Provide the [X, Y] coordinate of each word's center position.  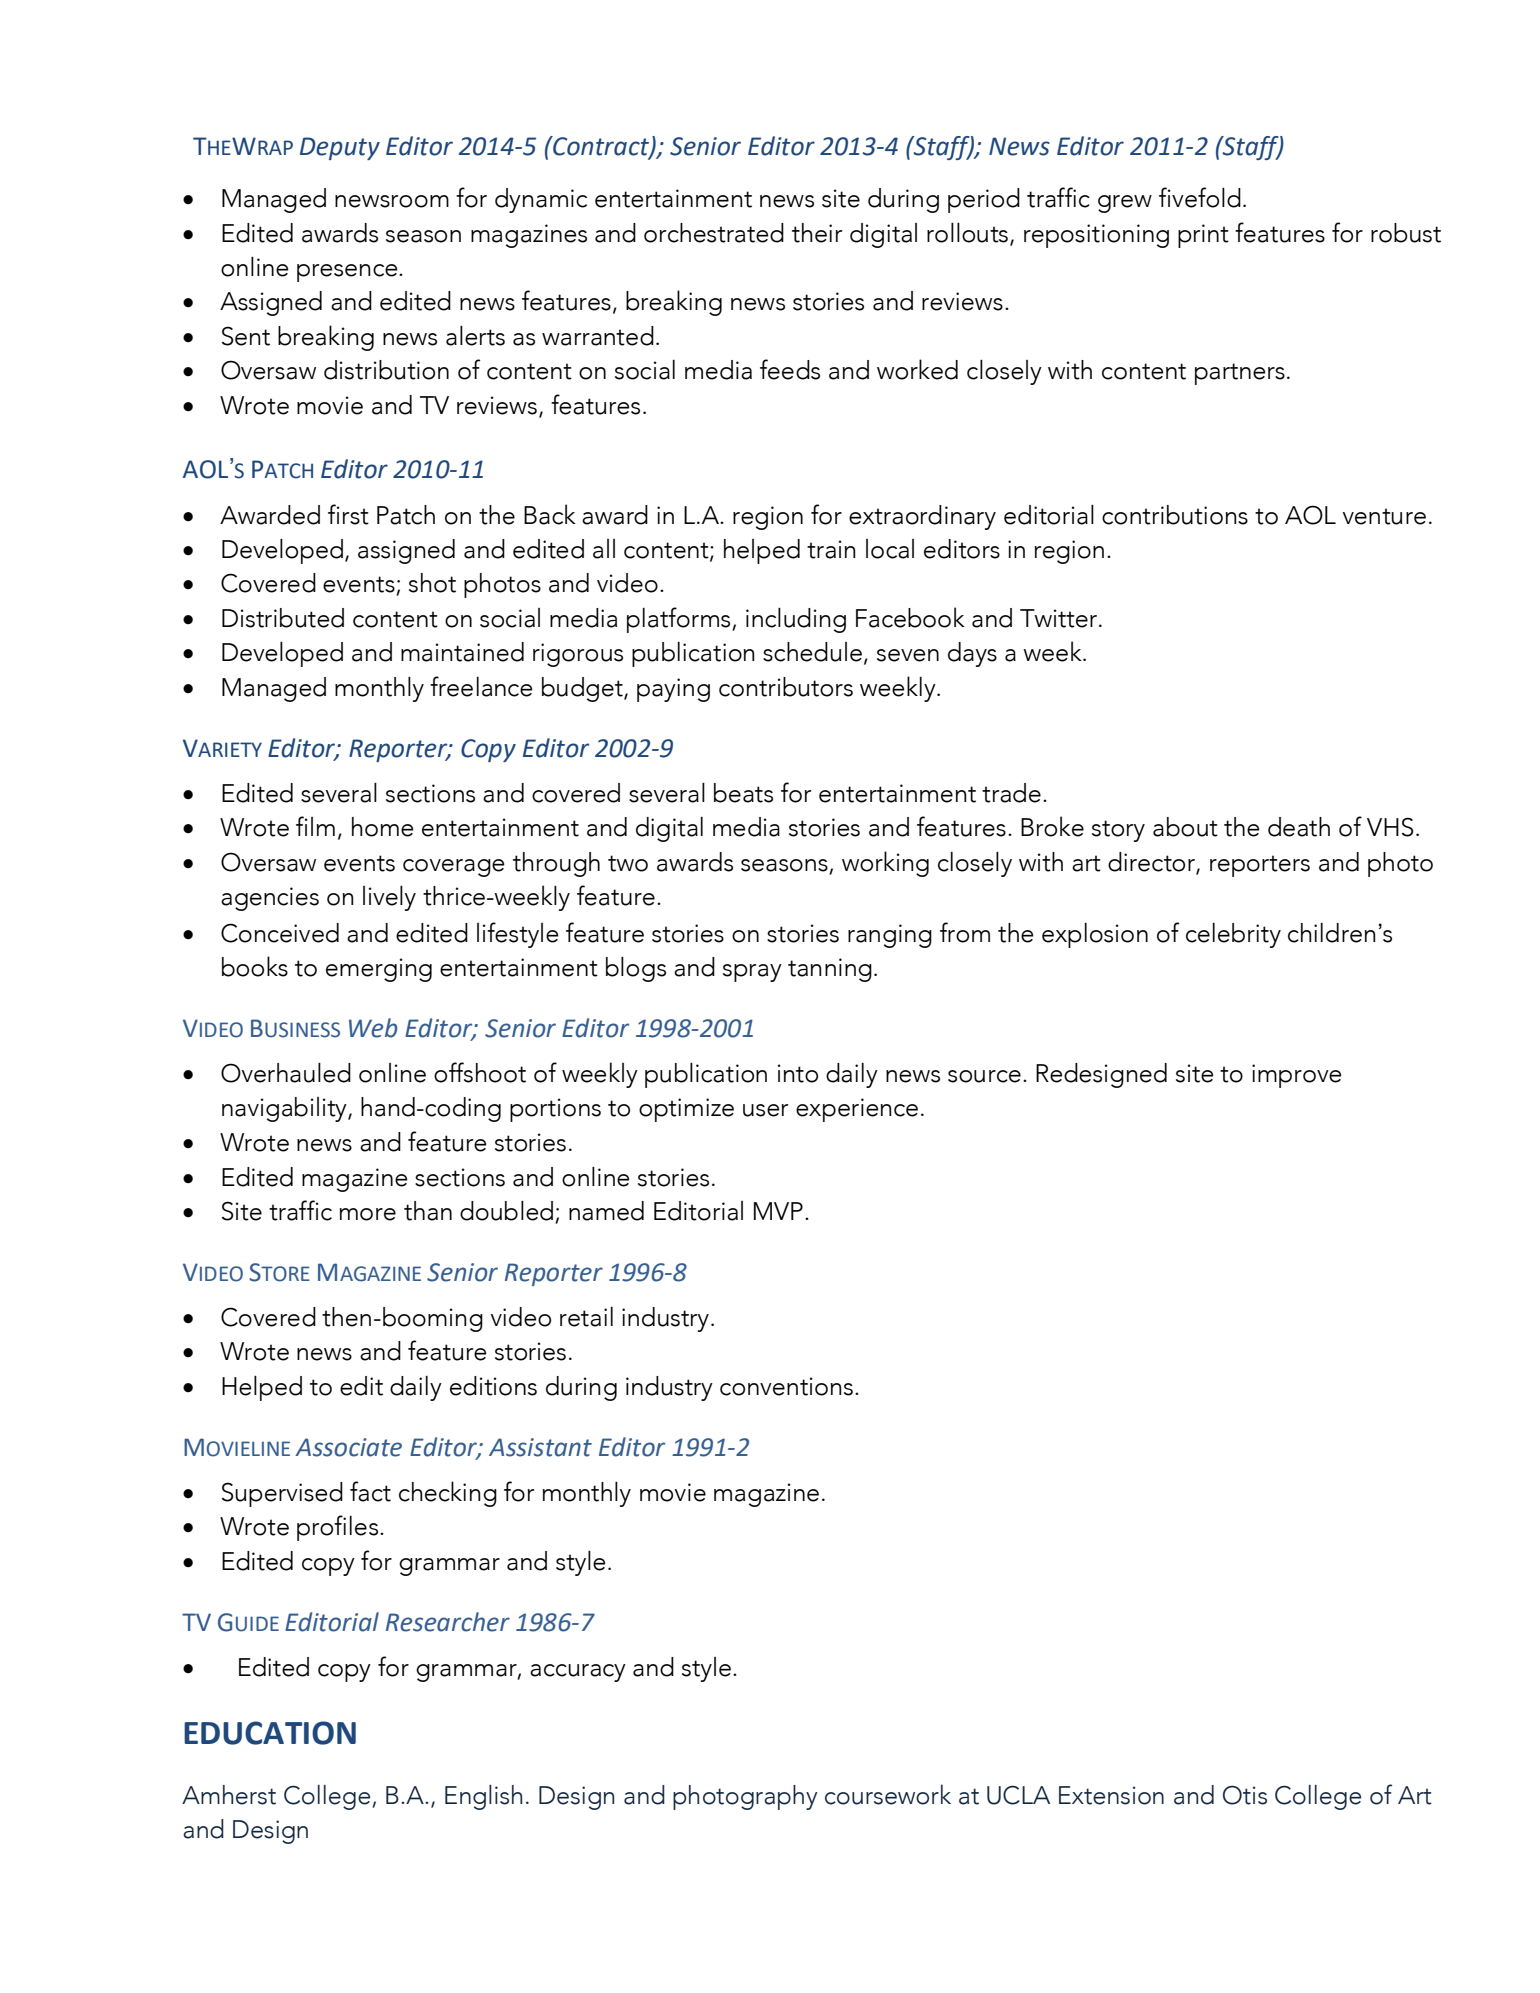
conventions [786, 1386]
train [831, 549]
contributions [1175, 515]
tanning [830, 970]
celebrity [1233, 935]
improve [1296, 1076]
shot [432, 583]
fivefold [1200, 197]
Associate [348, 1447]
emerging [379, 970]
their [817, 233]
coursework [888, 1794]
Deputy [340, 148]
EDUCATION [270, 1733]
